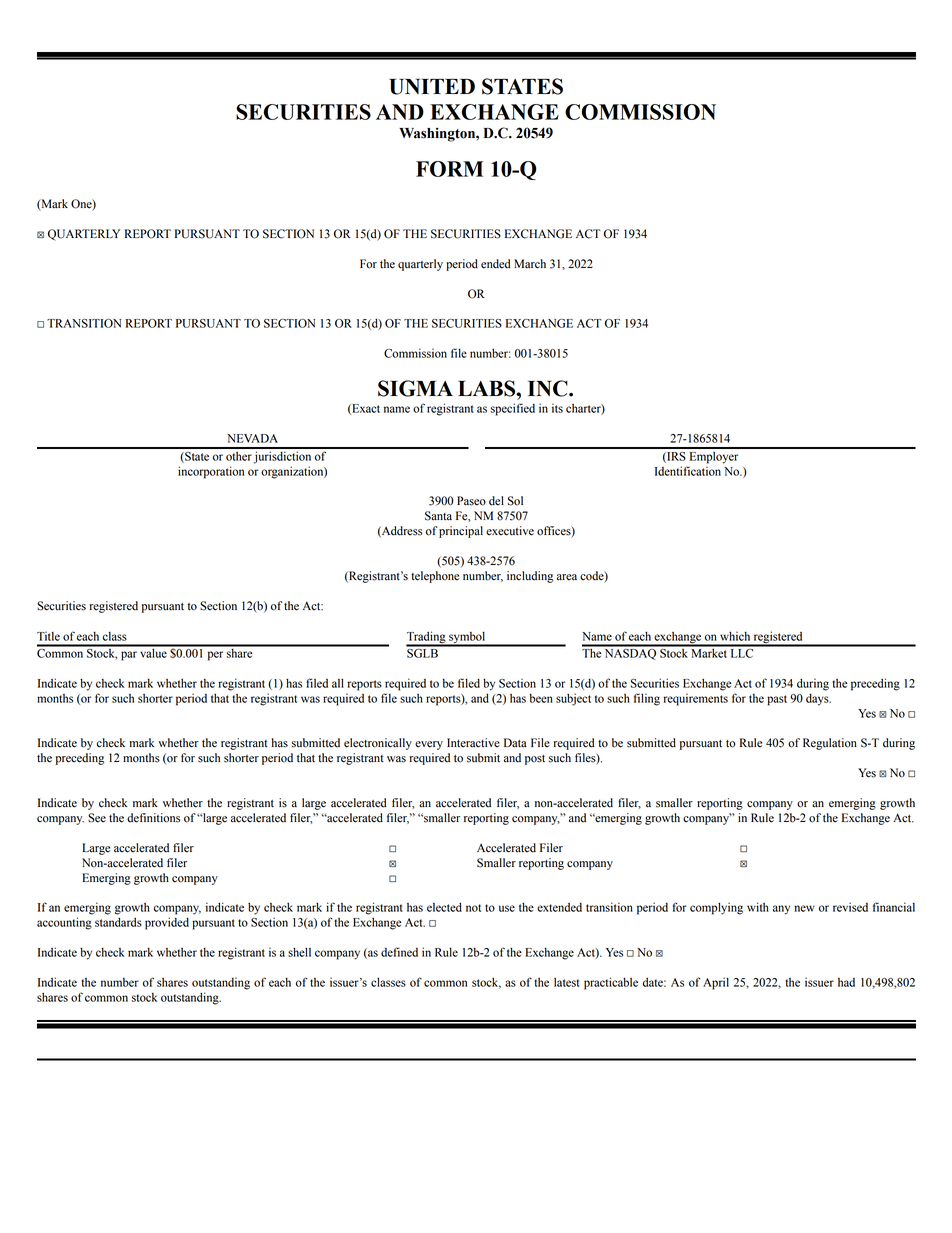 This screenshot has height=1233, width=952. Describe the element at coordinates (777, 700) in the screenshot. I see `past` at that location.
